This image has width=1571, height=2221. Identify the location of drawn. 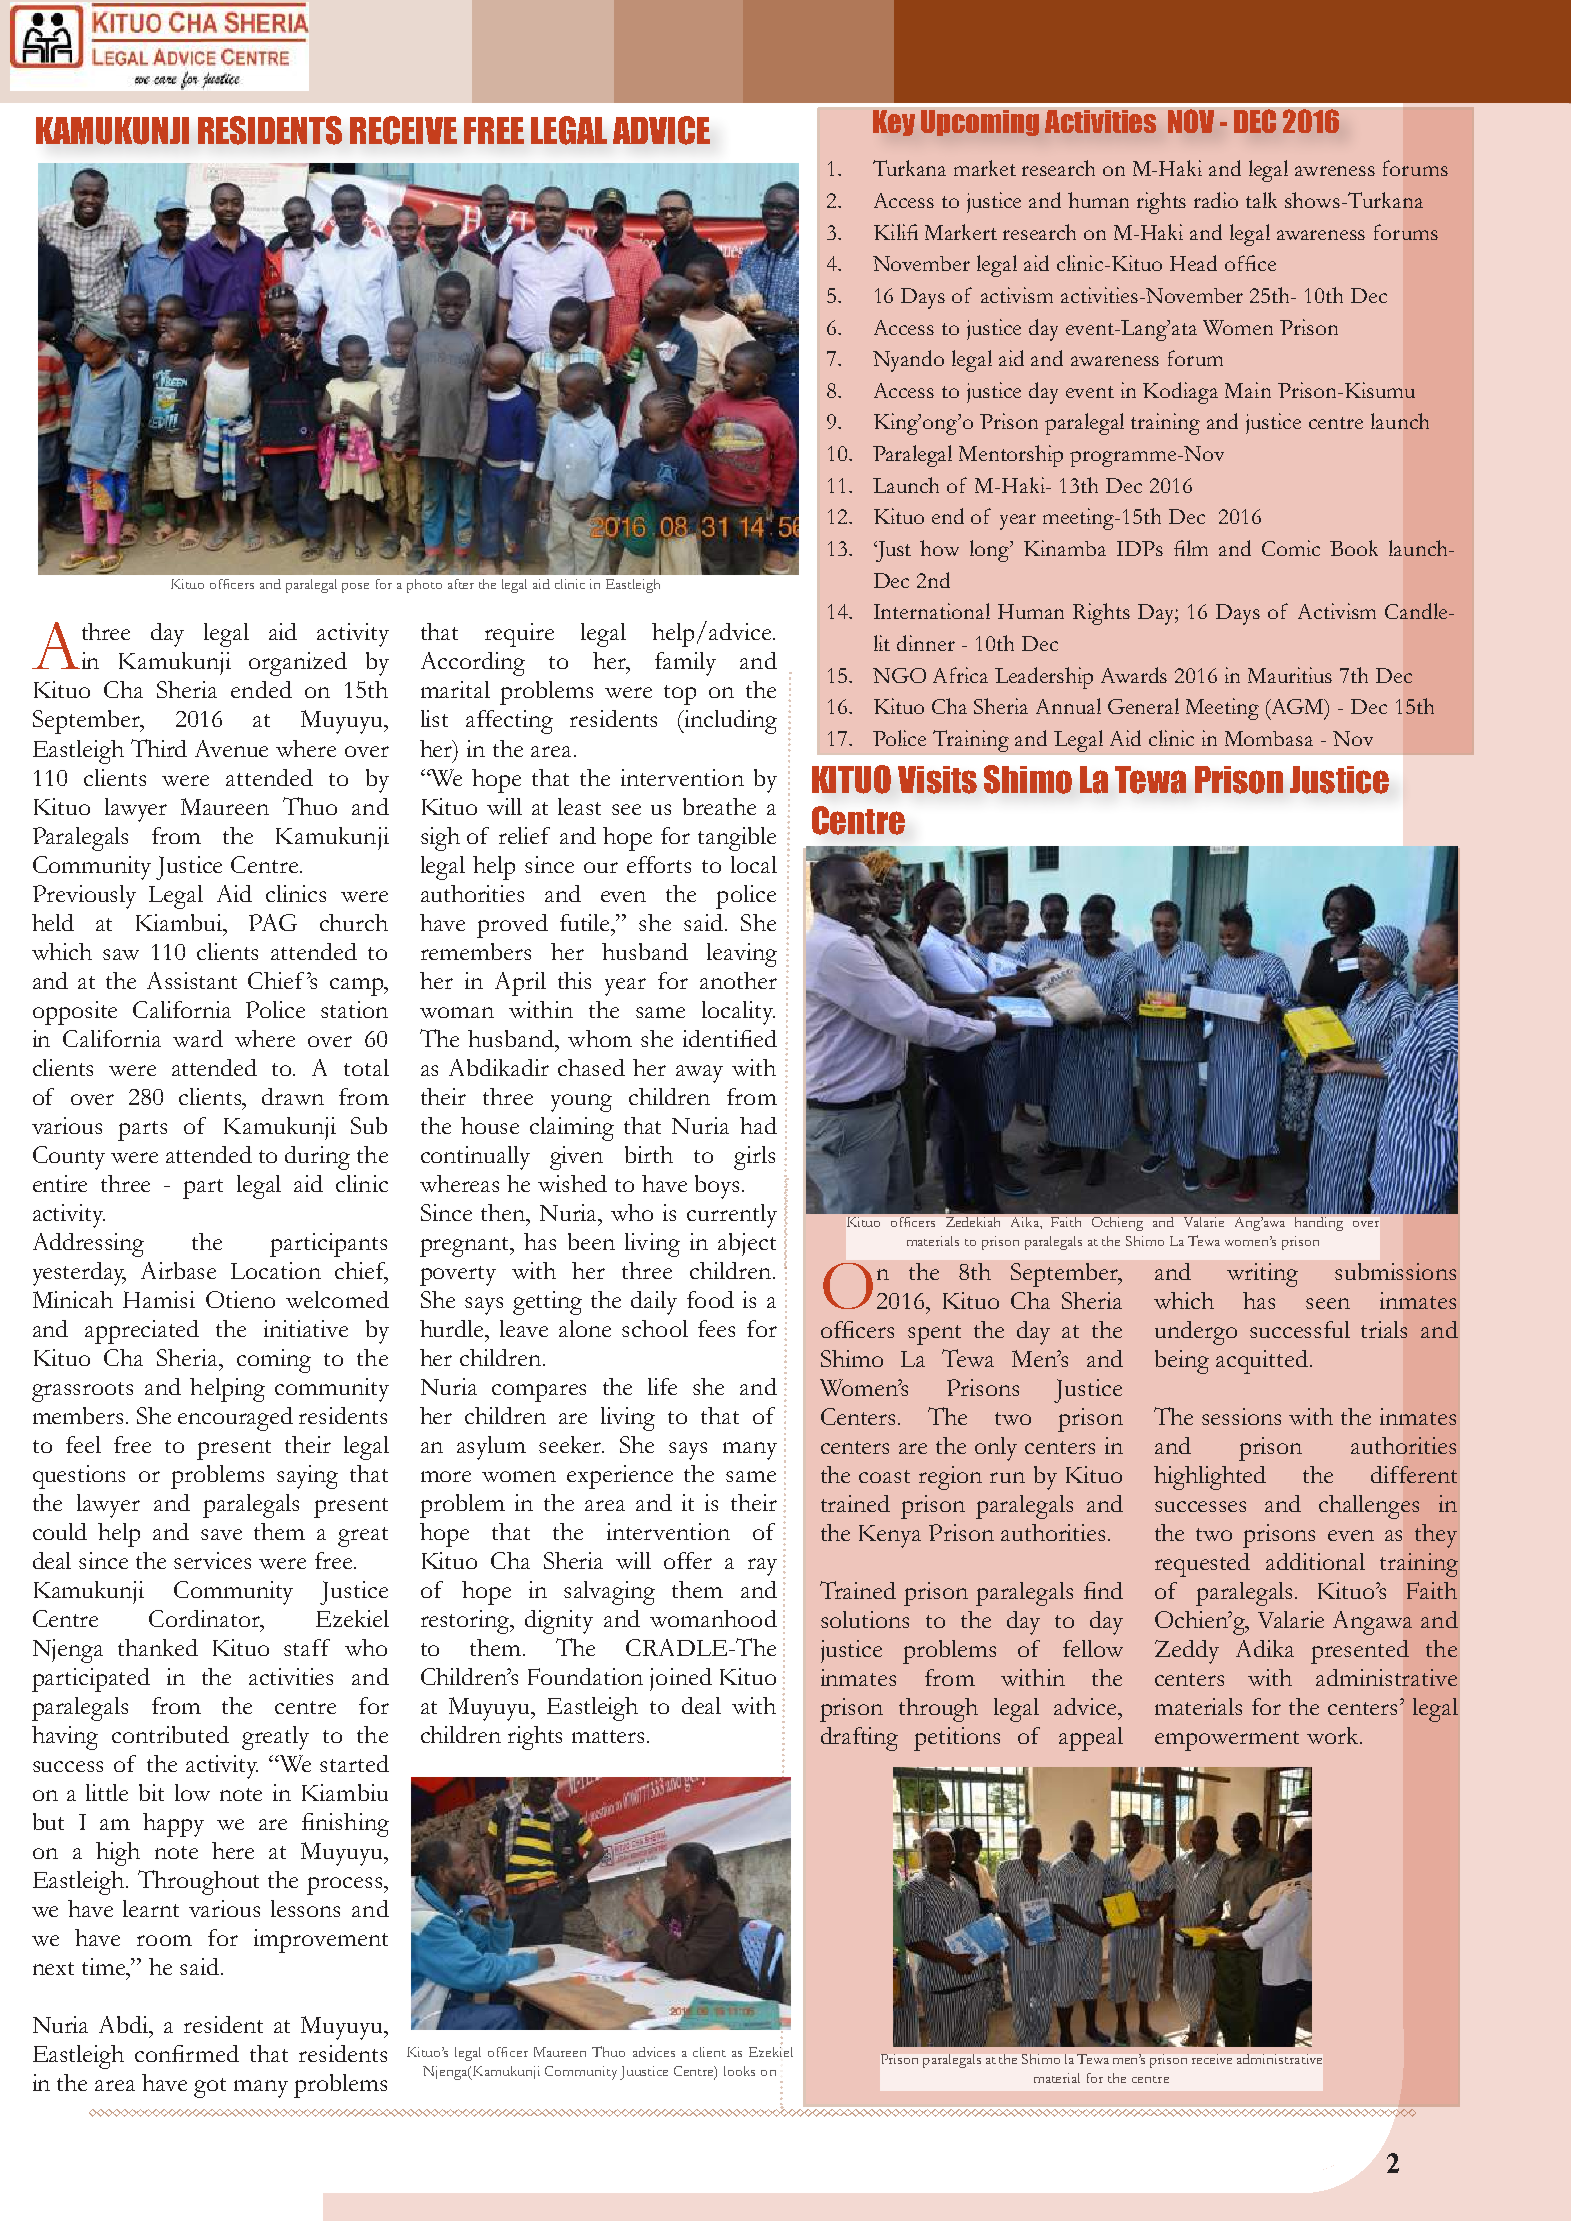
(293, 1096).
